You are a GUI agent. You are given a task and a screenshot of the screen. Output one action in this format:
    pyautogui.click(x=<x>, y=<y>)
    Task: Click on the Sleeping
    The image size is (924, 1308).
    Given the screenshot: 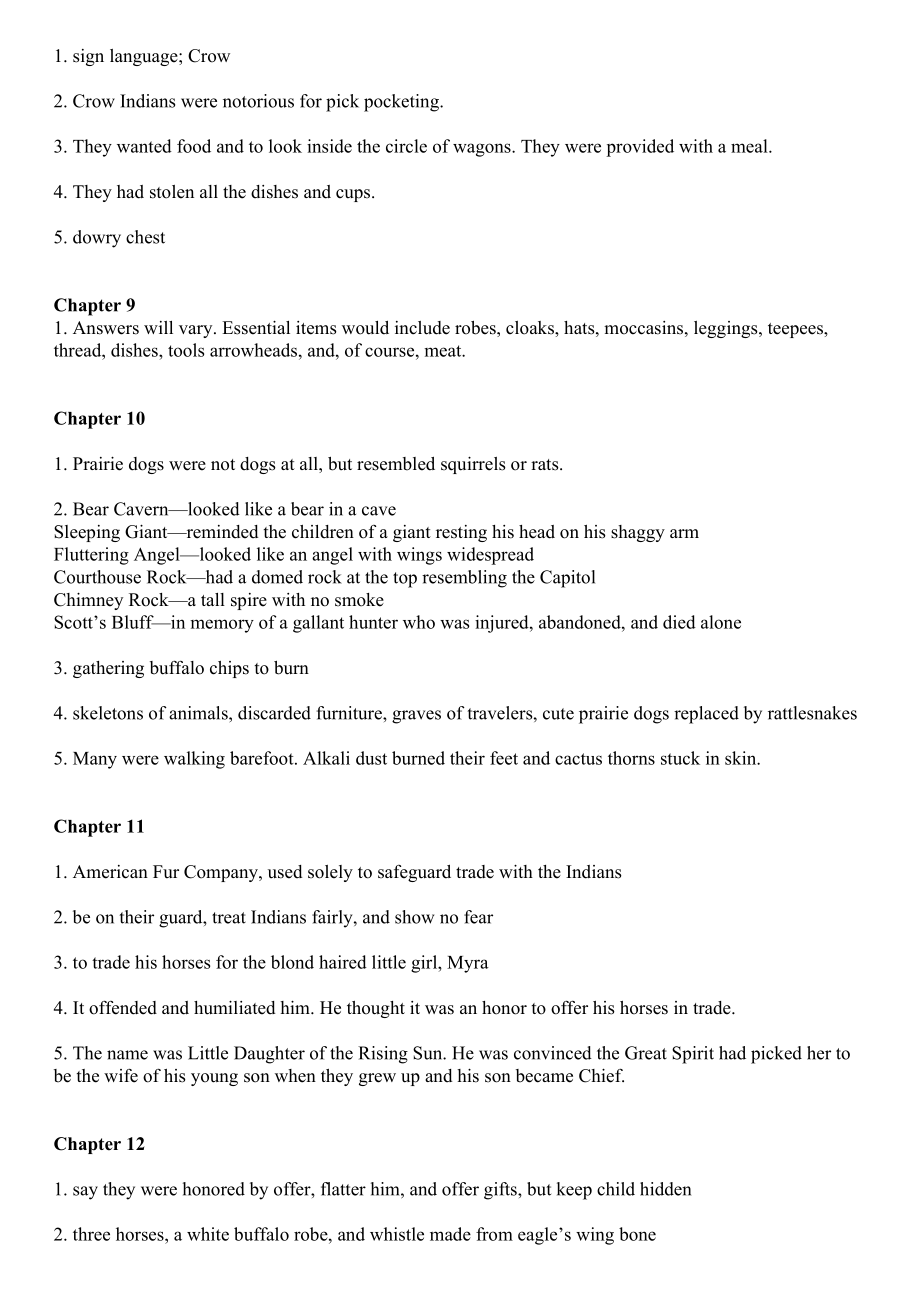 What is the action you would take?
    pyautogui.click(x=87, y=533)
